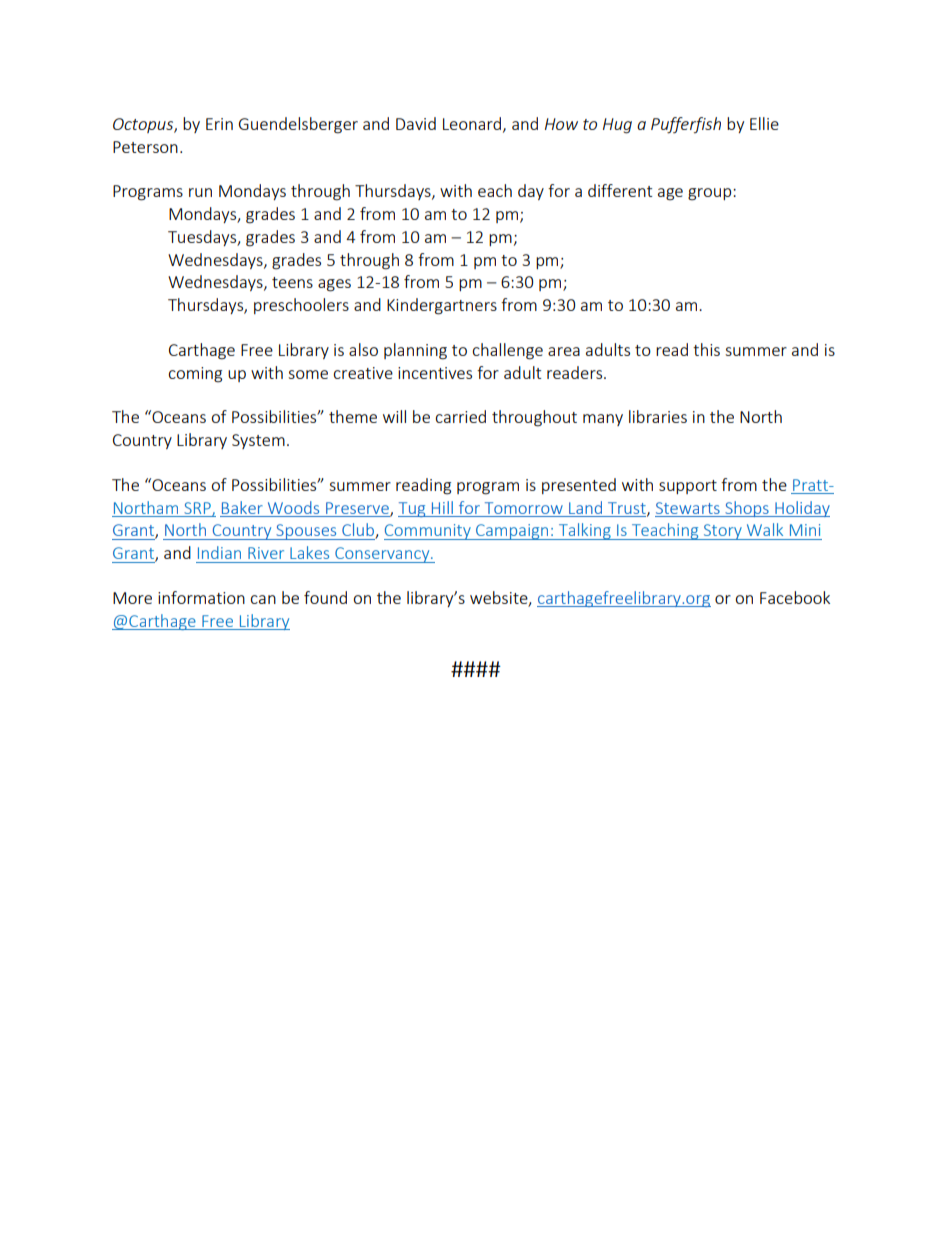  What do you see at coordinates (442, 306) in the page?
I see `Kindergartners` at bounding box center [442, 306].
